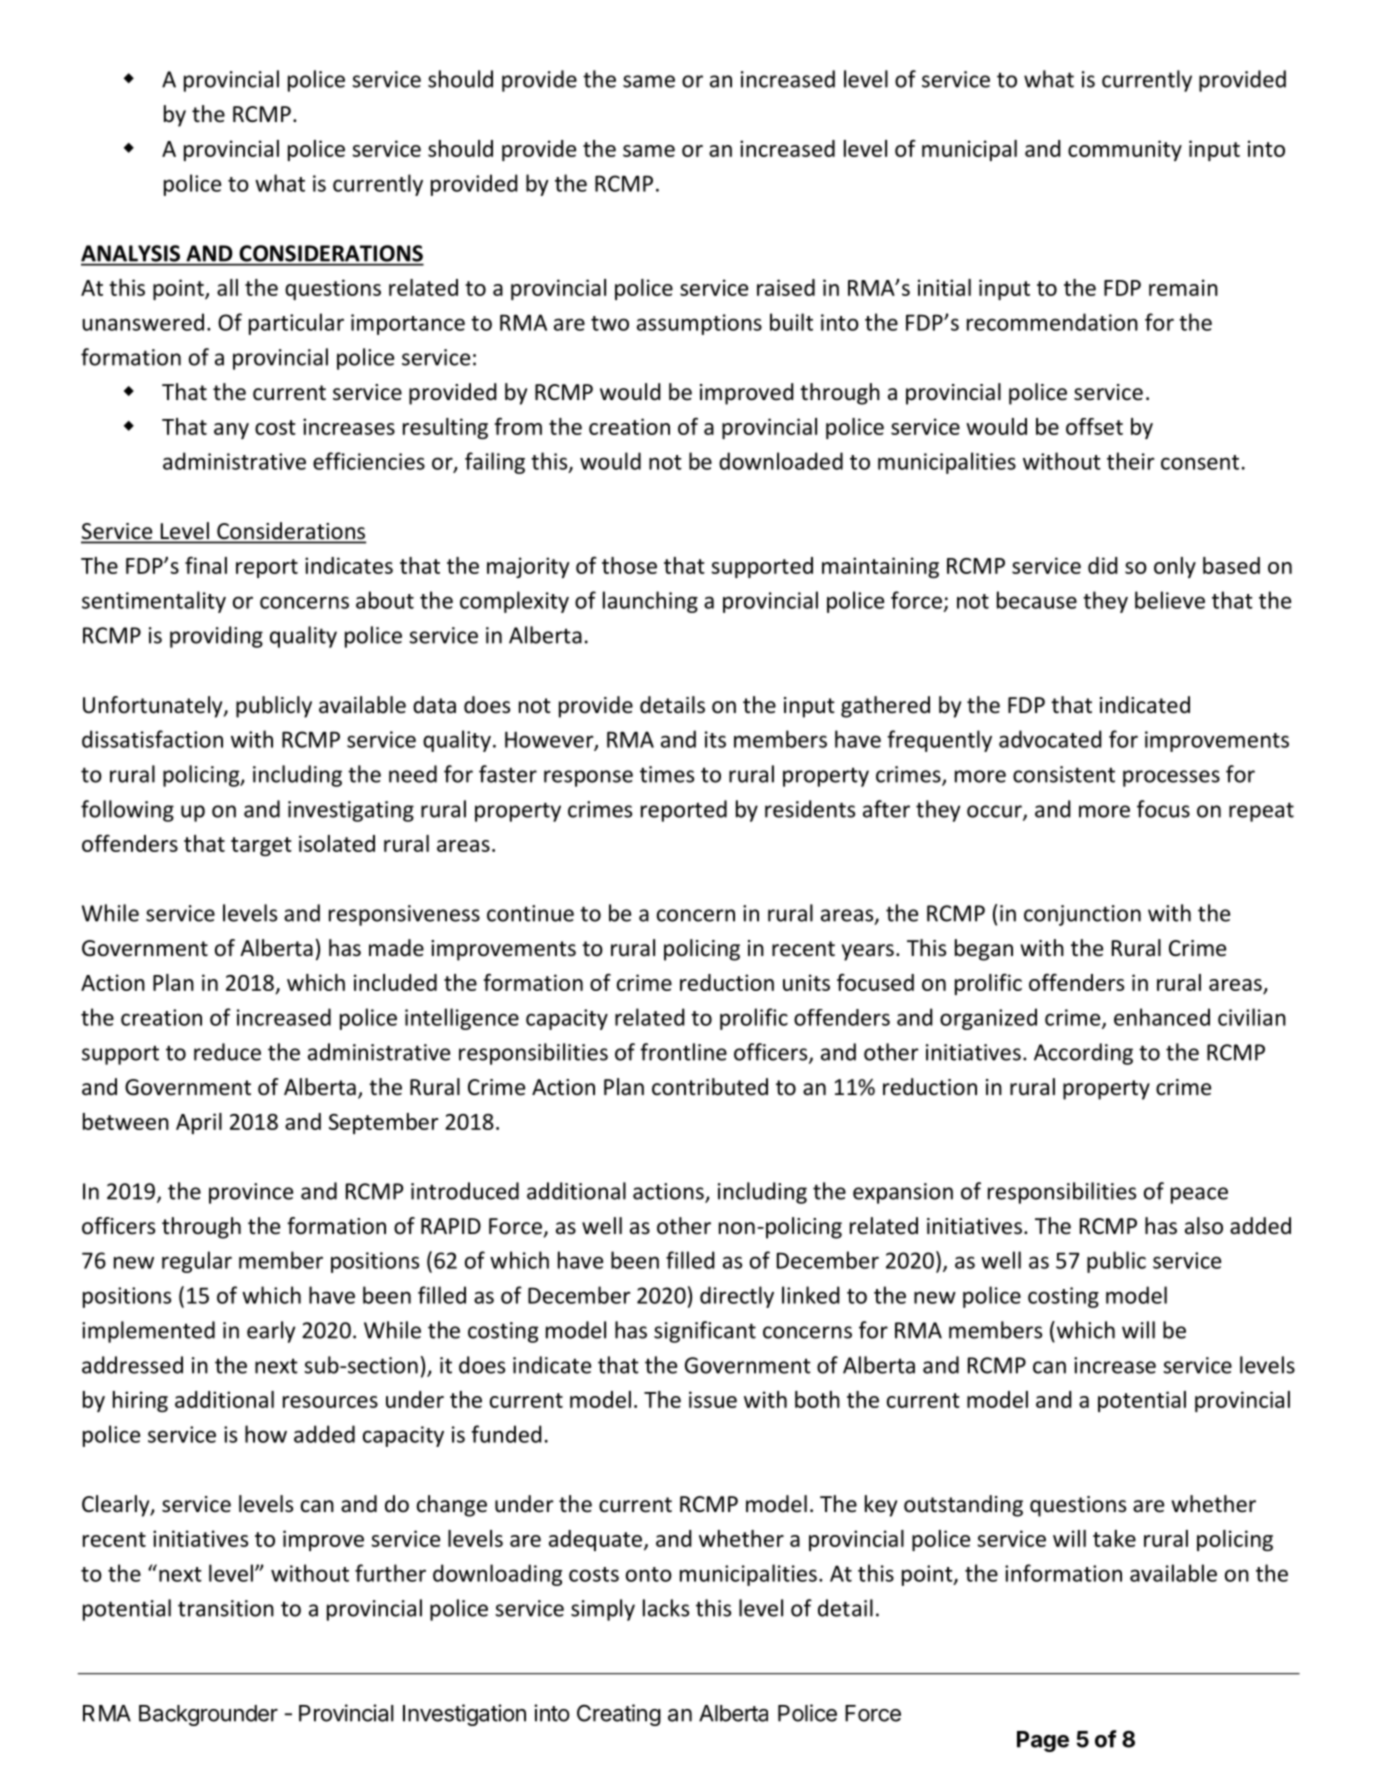 This image has width=1377, height=1782. Describe the element at coordinates (226, 1608) in the image. I see `transition` at that location.
